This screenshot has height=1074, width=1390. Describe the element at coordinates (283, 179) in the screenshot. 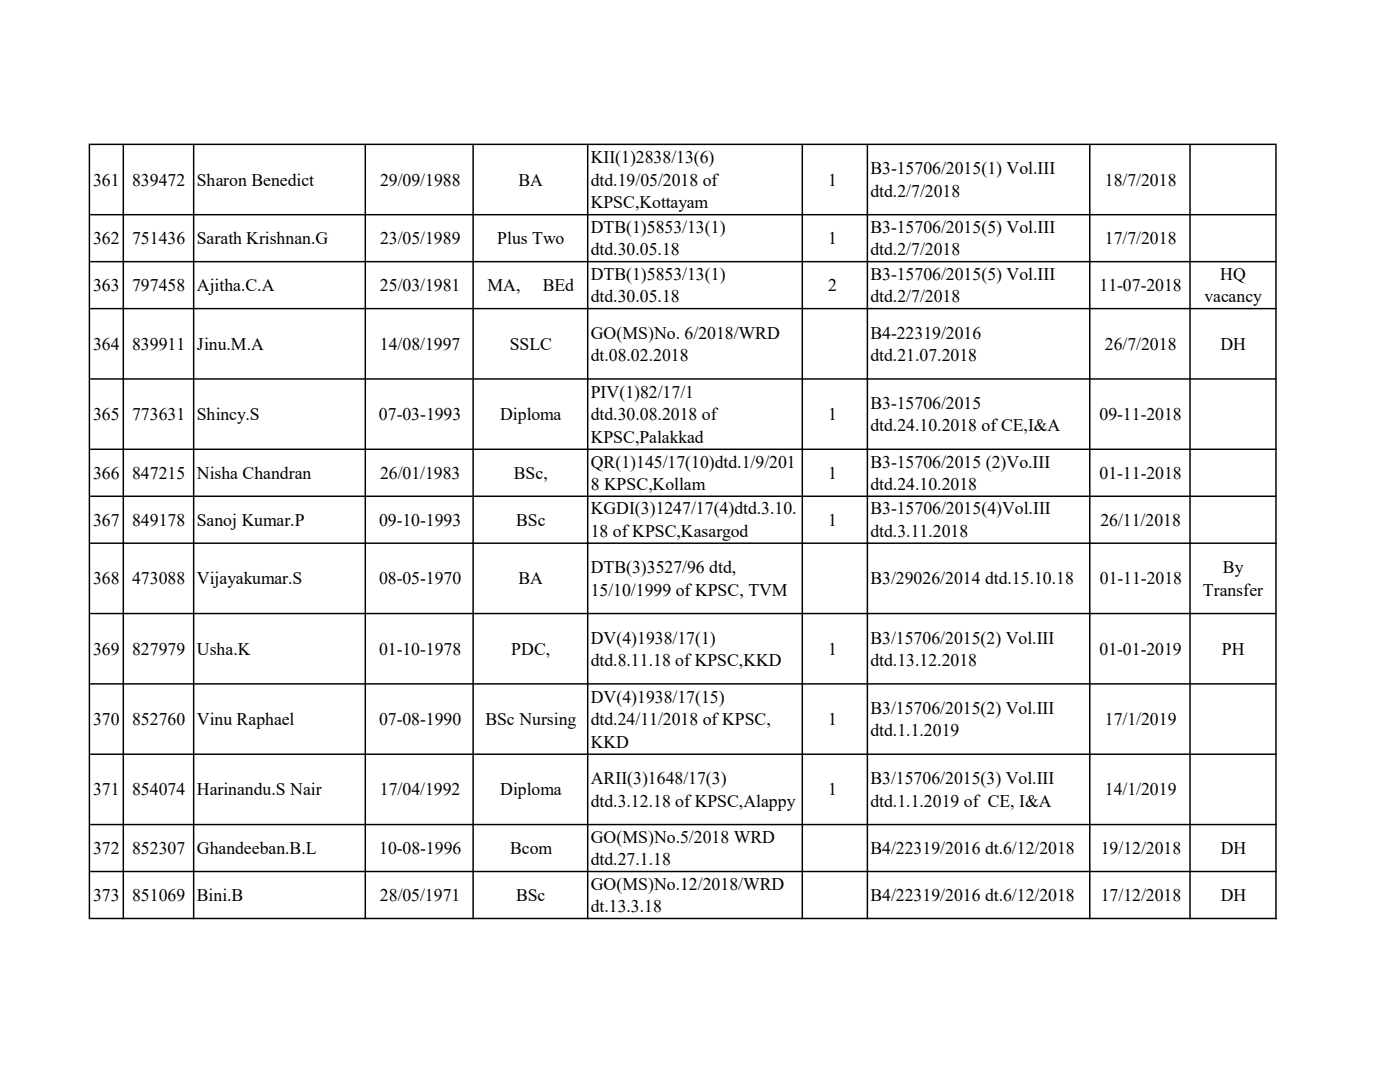

I see `Benedict` at that location.
